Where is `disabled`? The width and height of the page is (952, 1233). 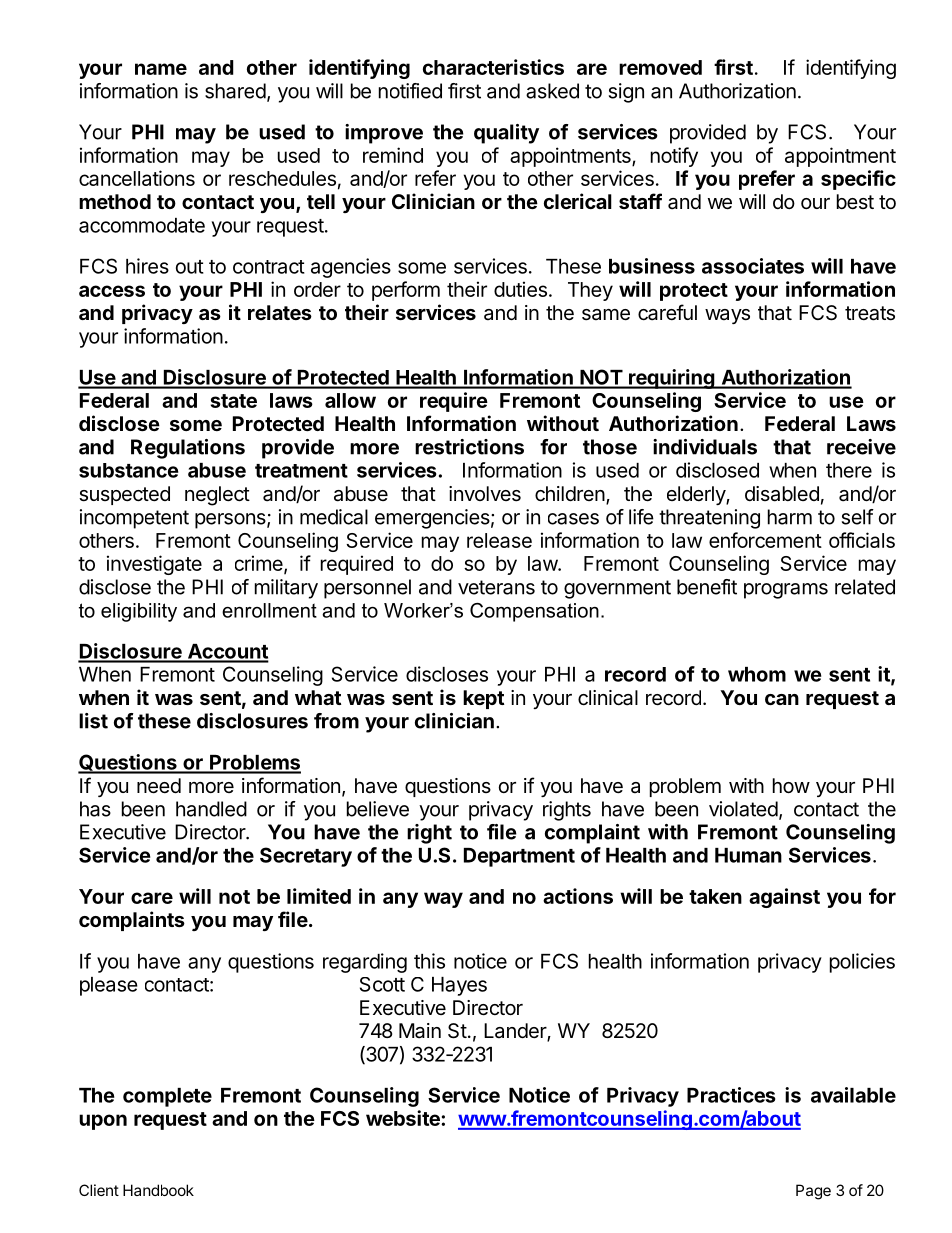
disabled is located at coordinates (782, 494).
